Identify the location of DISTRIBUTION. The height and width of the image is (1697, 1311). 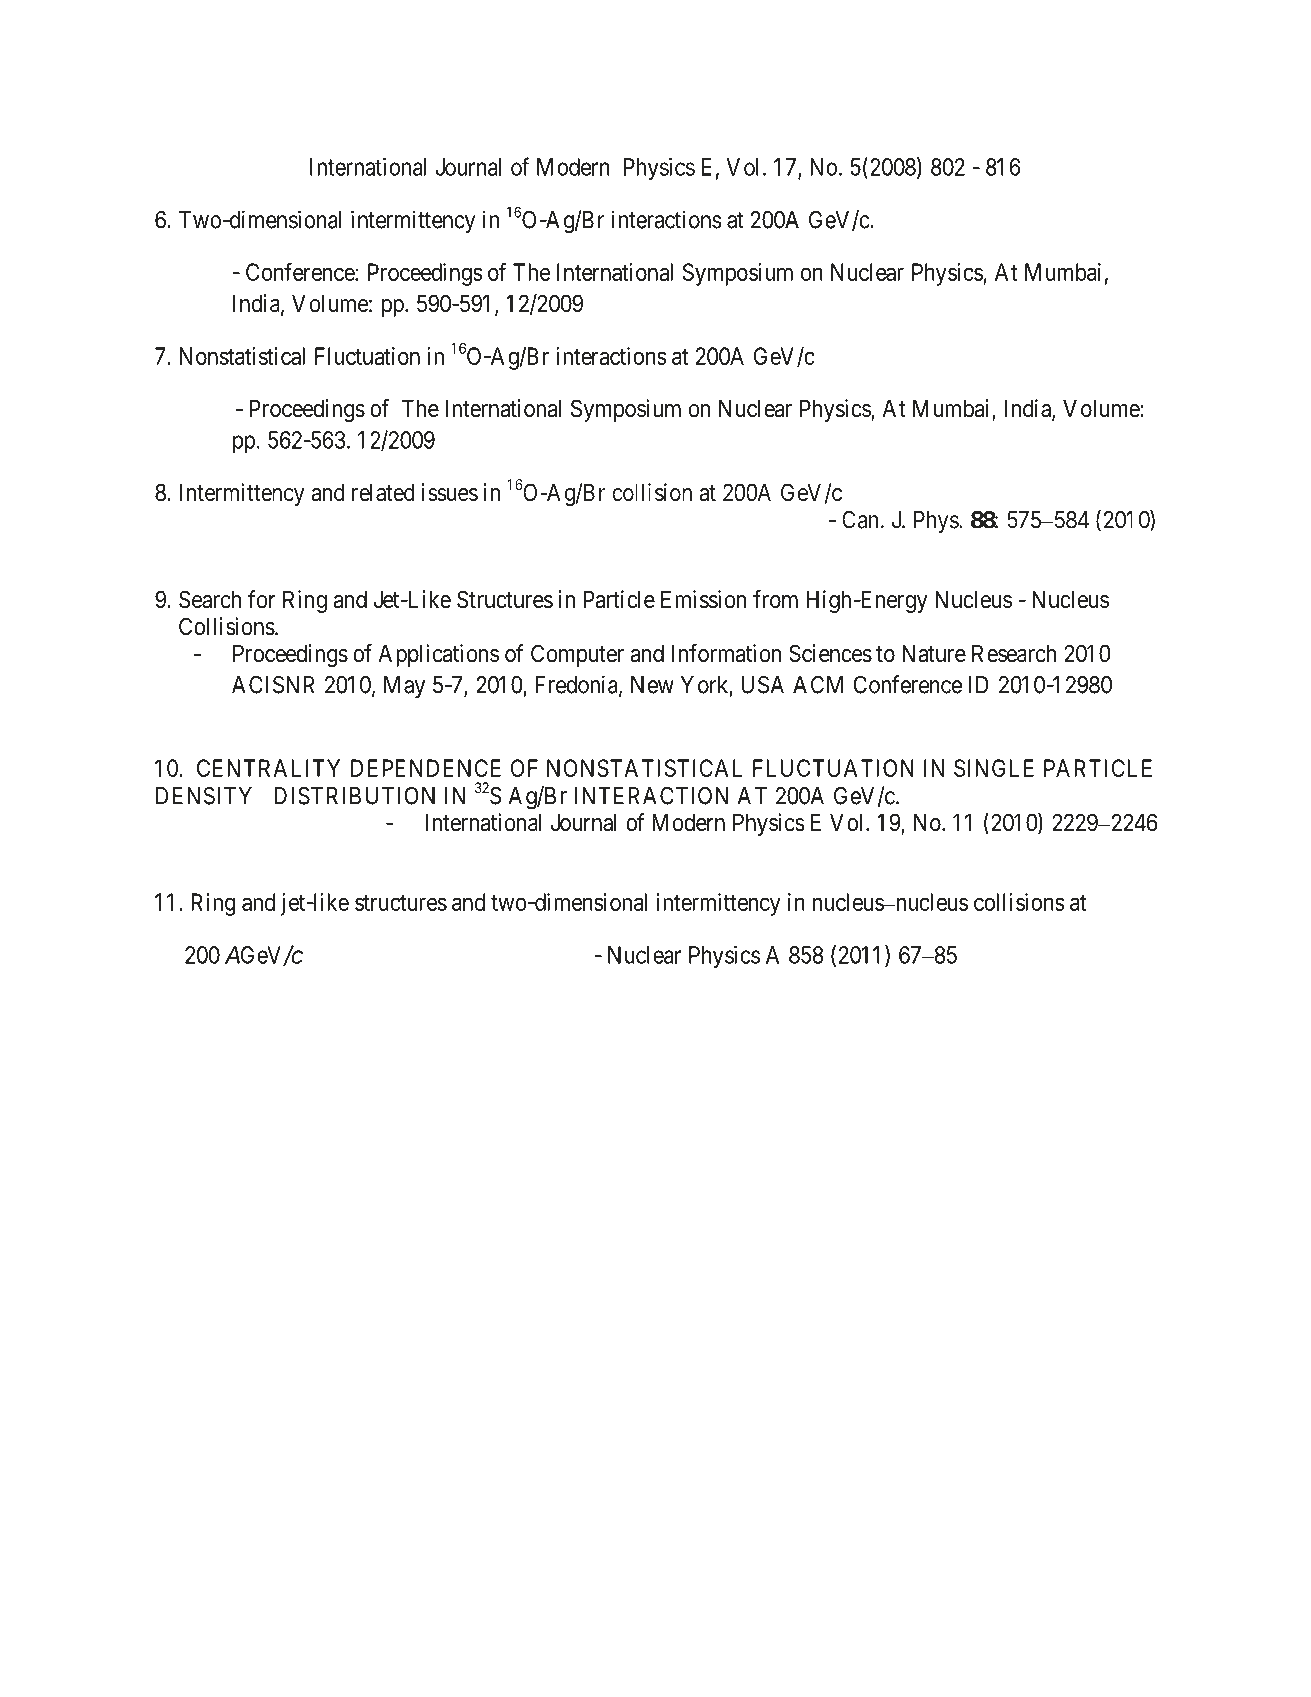
(354, 796).
